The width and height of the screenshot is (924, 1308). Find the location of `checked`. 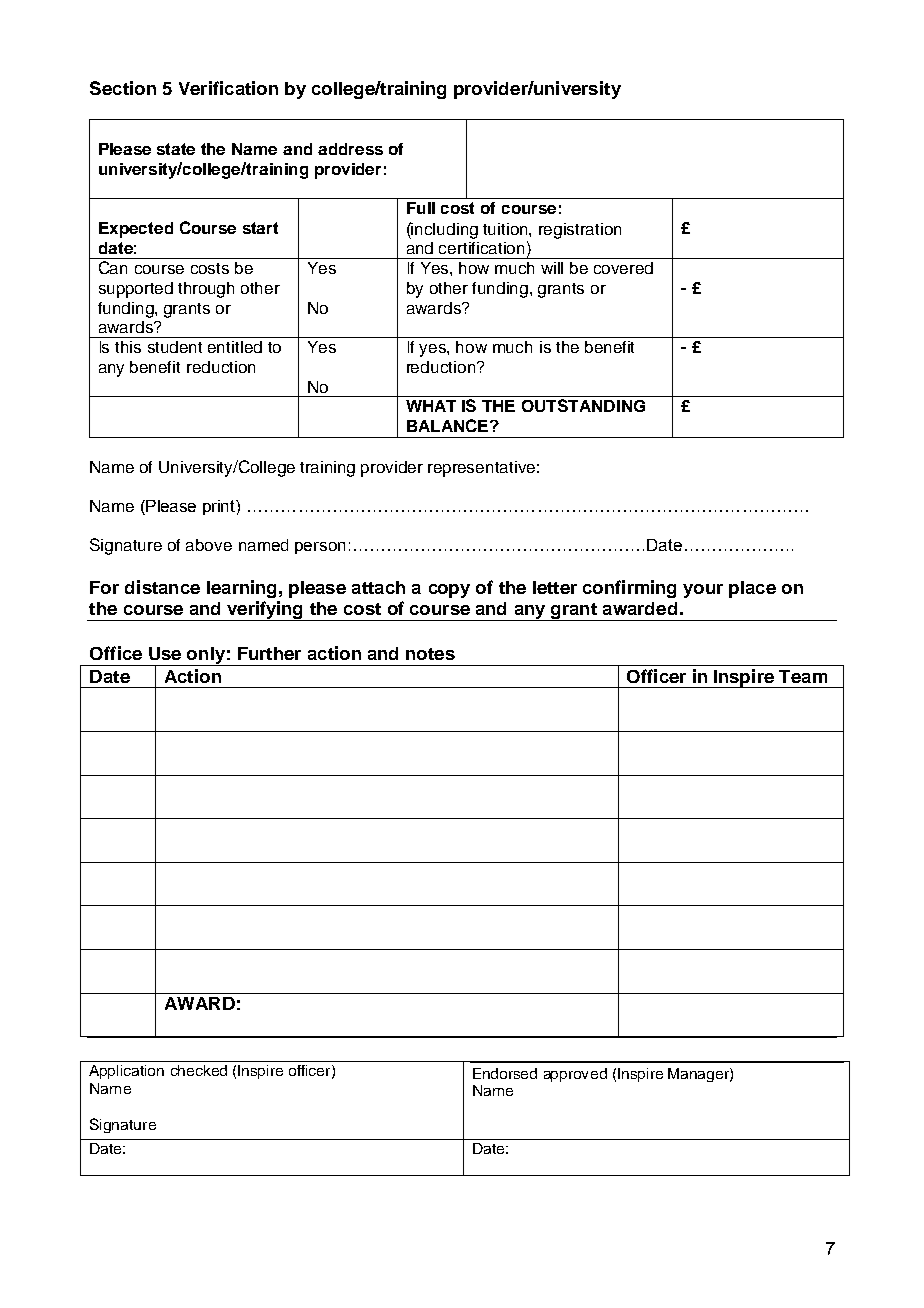

checked is located at coordinates (199, 1070).
